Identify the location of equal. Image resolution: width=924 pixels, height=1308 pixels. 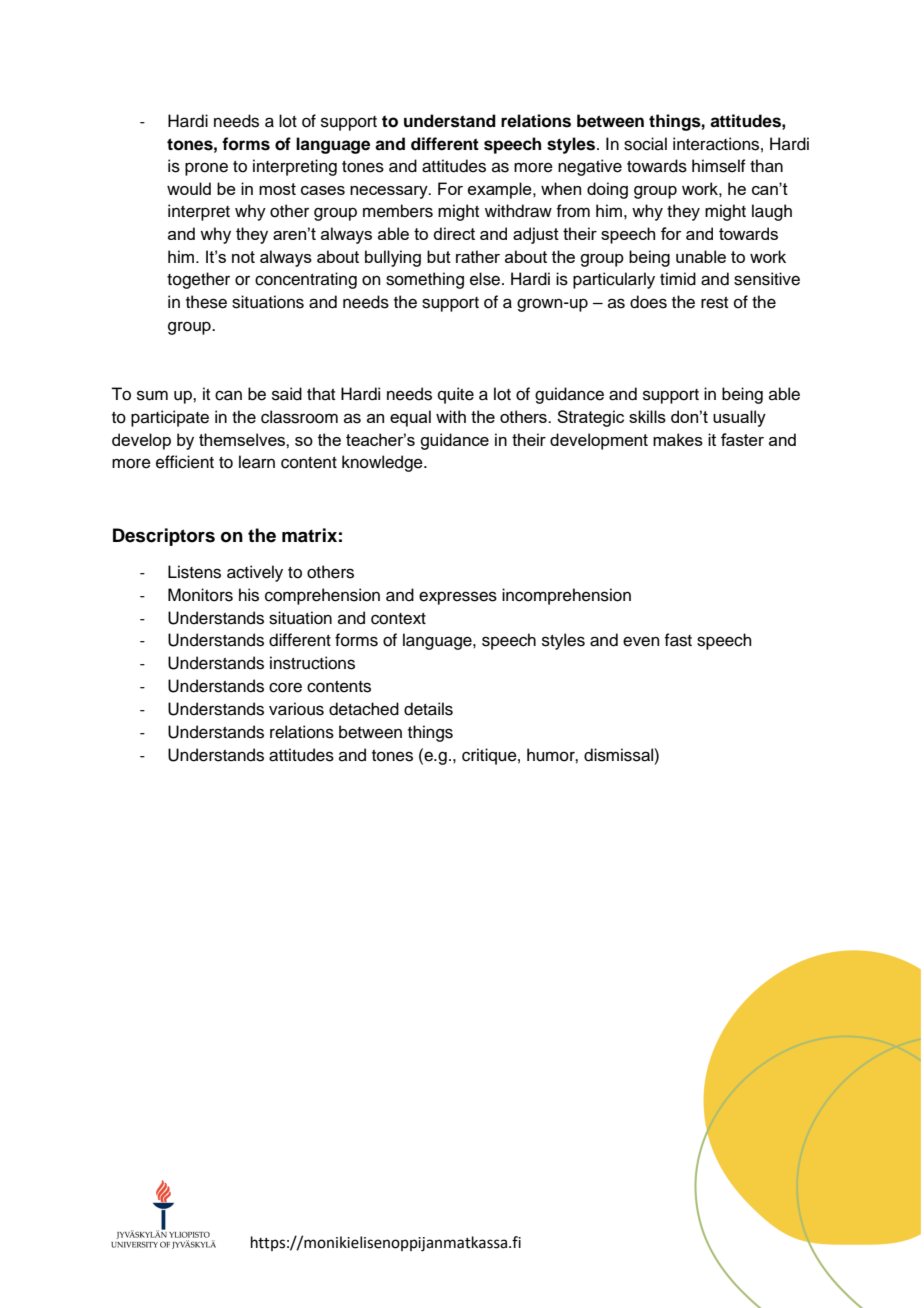
(410, 418).
